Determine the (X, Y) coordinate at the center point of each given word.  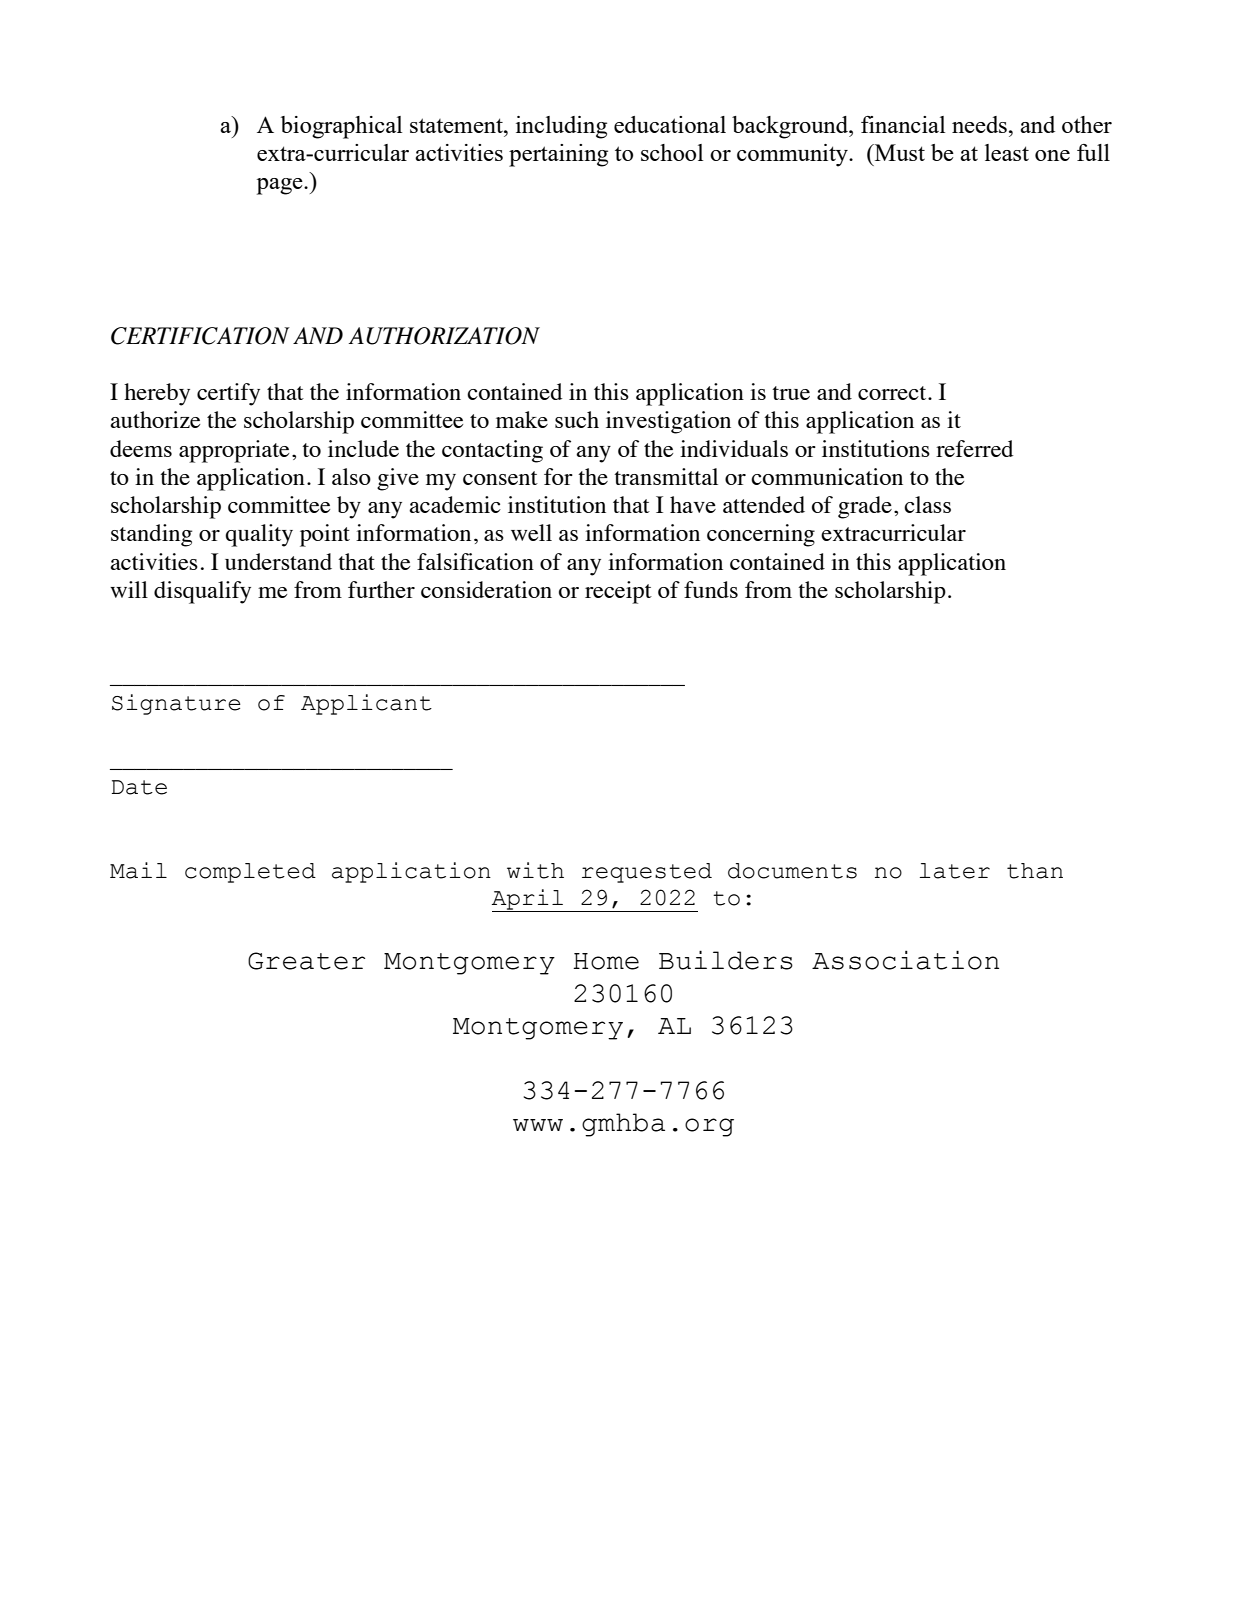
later (955, 871)
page (281, 186)
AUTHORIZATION (444, 336)
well (531, 532)
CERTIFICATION (200, 336)
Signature (176, 704)
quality (259, 535)
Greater (306, 961)
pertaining (558, 155)
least (1007, 152)
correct (893, 393)
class (927, 504)
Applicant (366, 704)
